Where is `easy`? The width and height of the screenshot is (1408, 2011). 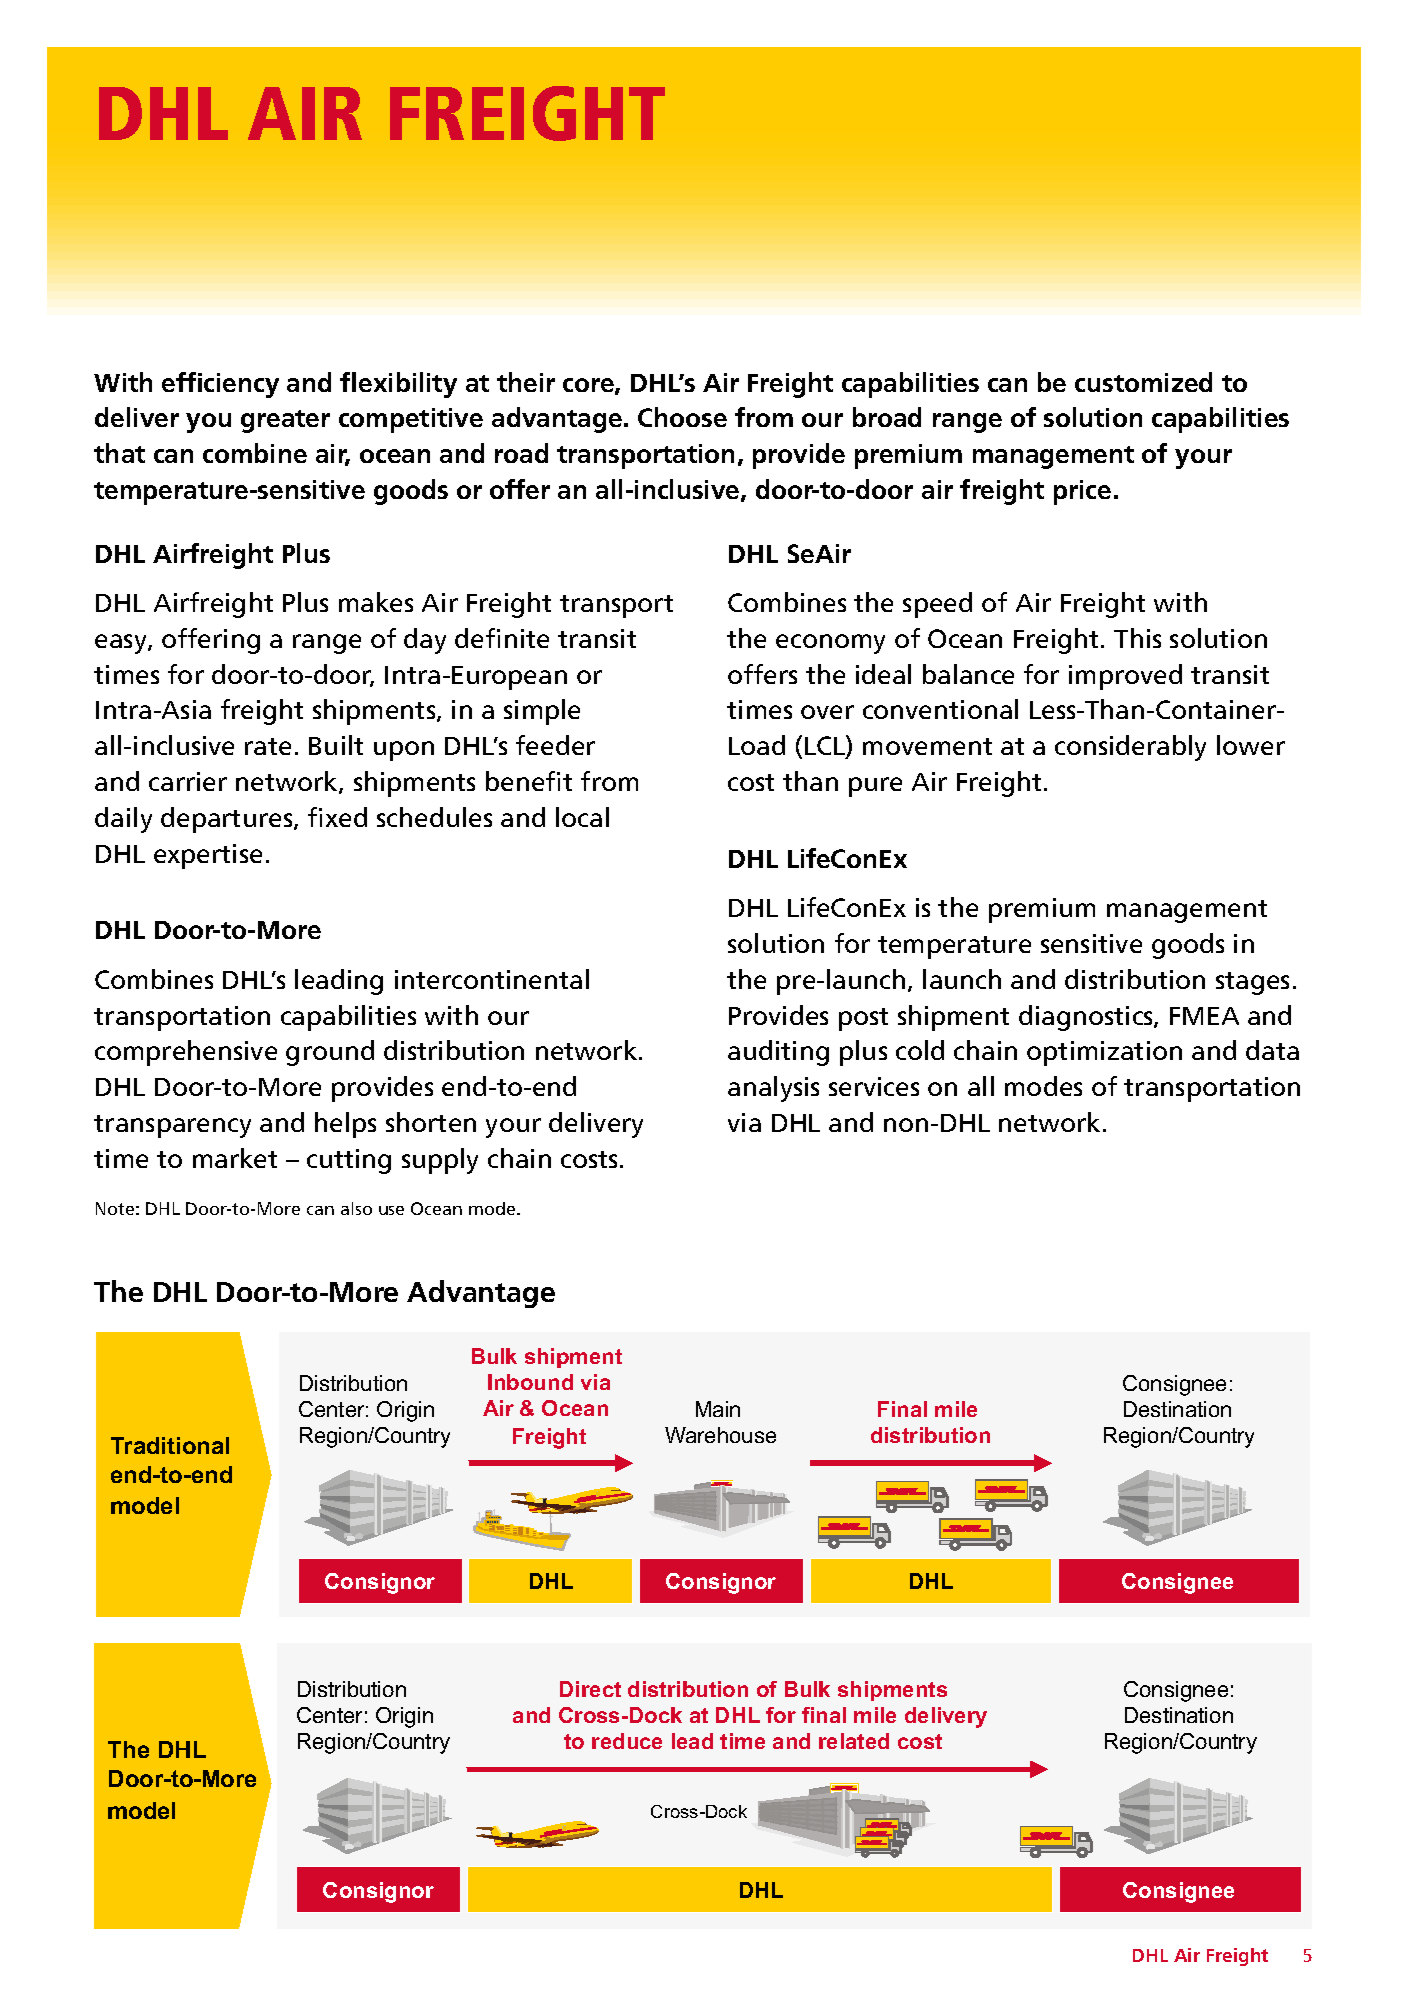
easy is located at coordinates (122, 644).
